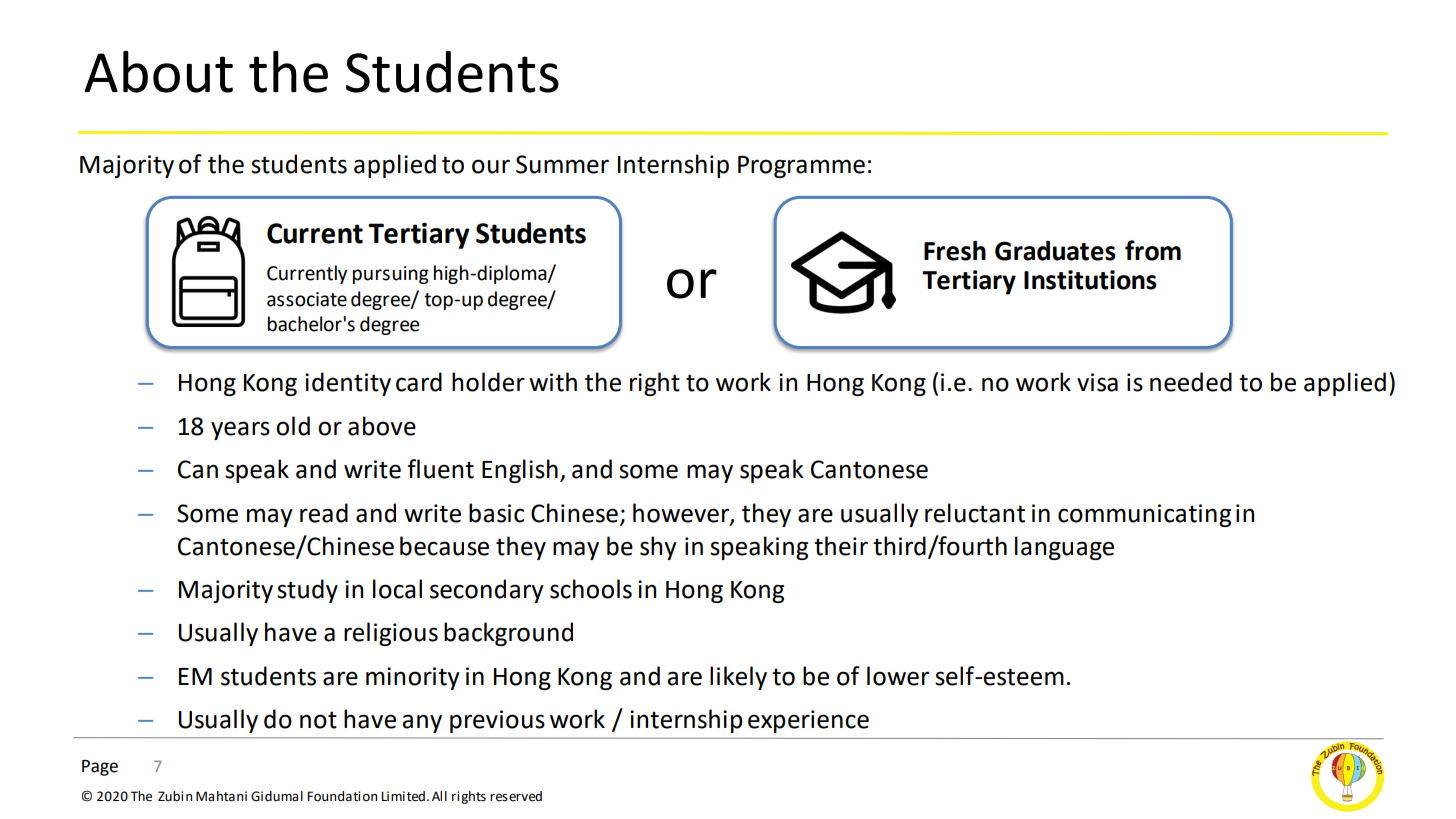 This image has width=1456, height=819. I want to click on Summer, so click(562, 164).
